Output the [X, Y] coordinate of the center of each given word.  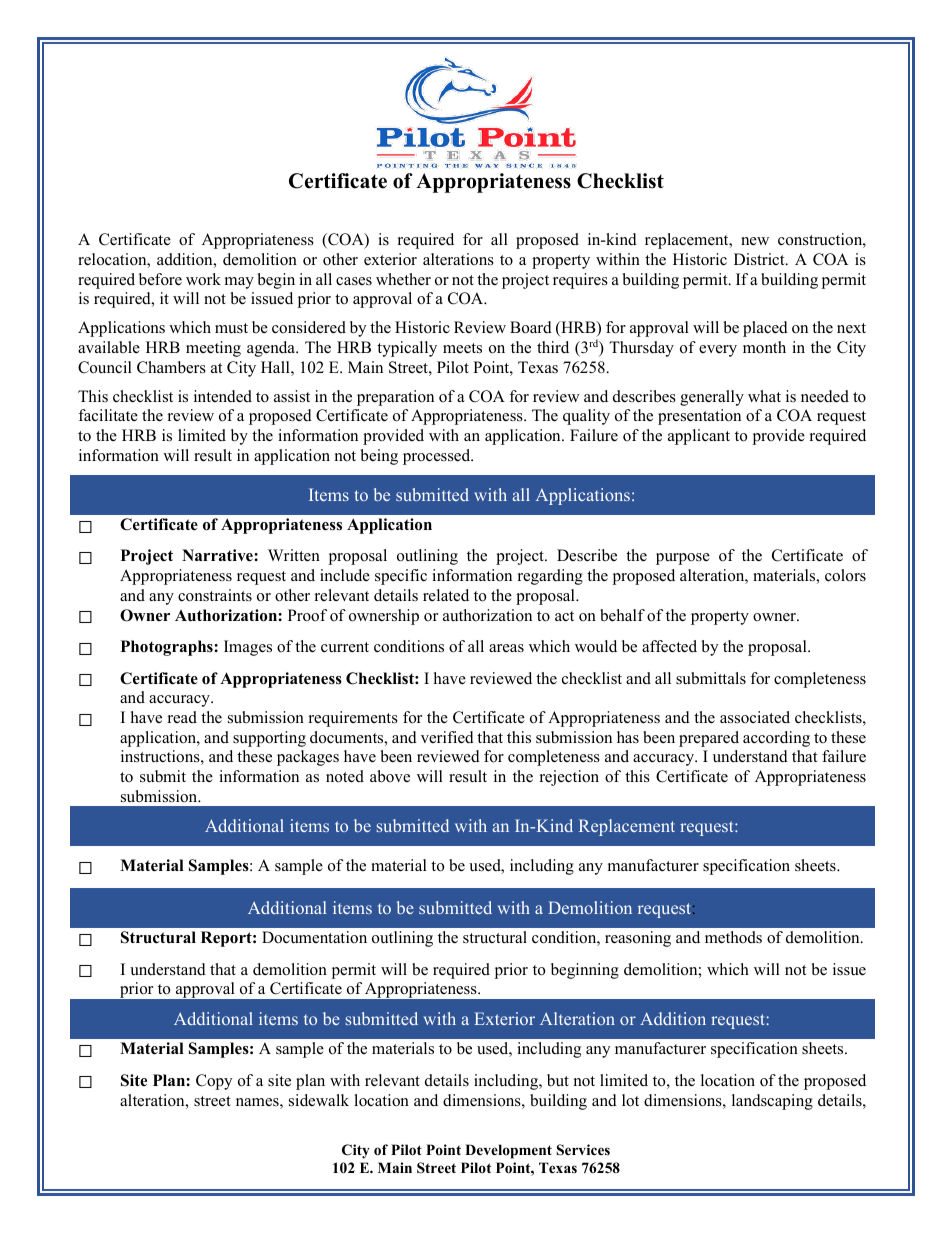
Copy [214, 1082]
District [760, 259]
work [203, 279]
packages [308, 758]
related [446, 595]
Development [508, 1151]
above [390, 776]
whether [403, 279]
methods [733, 937]
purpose [683, 559]
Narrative [218, 555]
